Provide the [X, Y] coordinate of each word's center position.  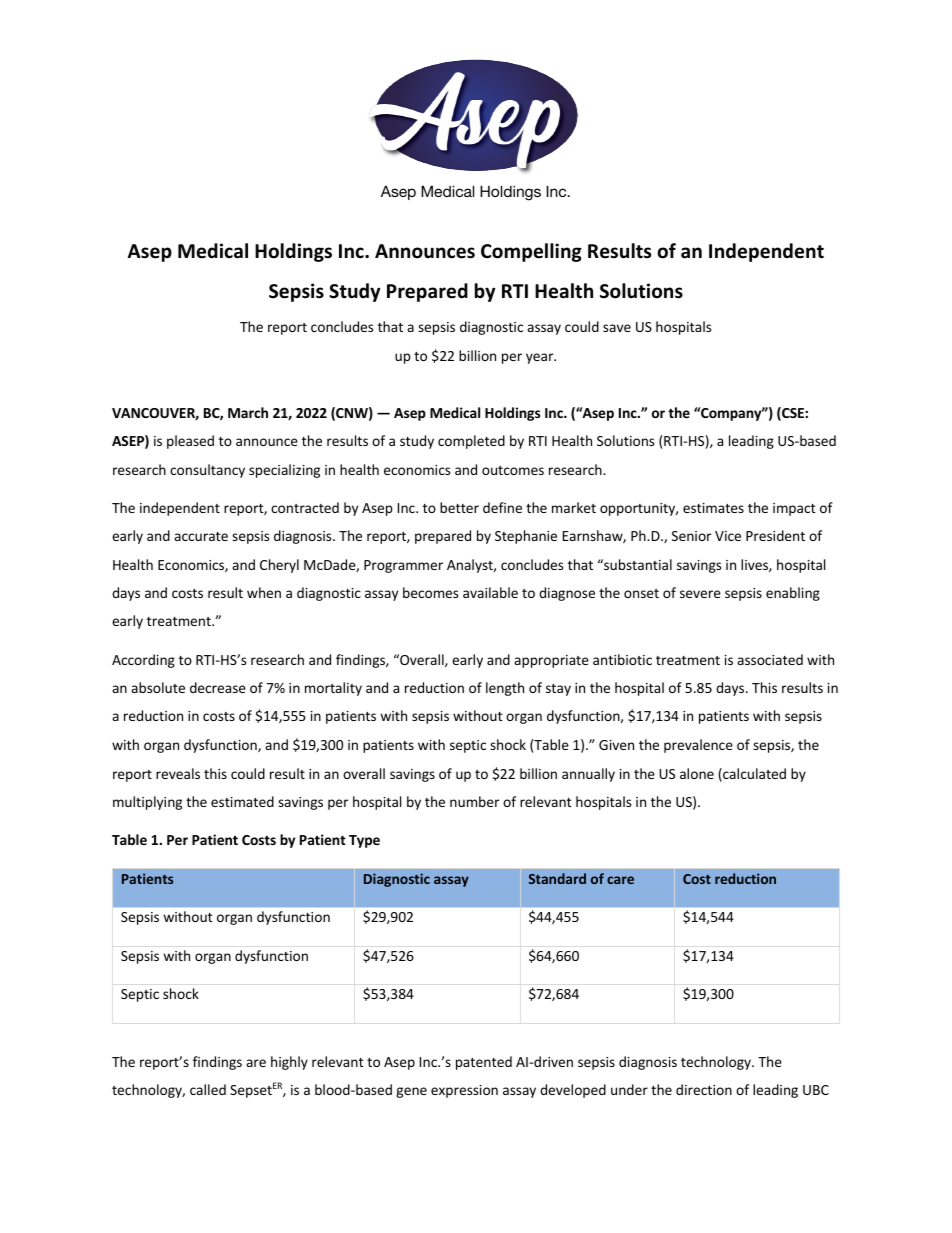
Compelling [531, 252]
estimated [242, 801]
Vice [728, 536]
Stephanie [526, 537]
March [248, 412]
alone [697, 773]
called [208, 1089]
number [474, 801]
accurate [201, 536]
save [617, 328]
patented [484, 1063]
